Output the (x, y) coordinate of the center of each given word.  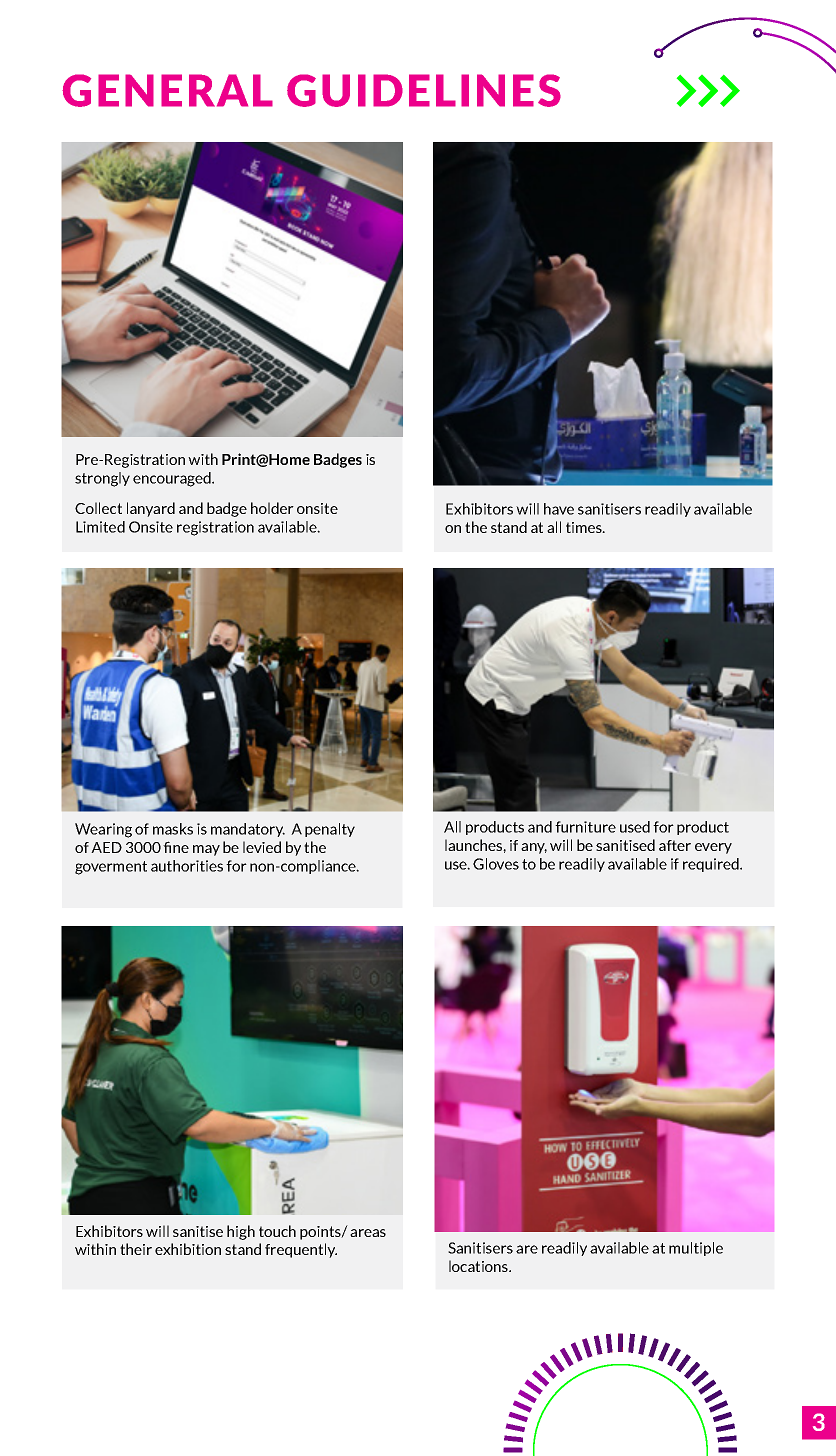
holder (272, 508)
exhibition (188, 1249)
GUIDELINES (424, 90)
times (585, 527)
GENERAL (167, 90)
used (635, 827)
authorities (187, 866)
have (559, 509)
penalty (330, 830)
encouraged (173, 479)
